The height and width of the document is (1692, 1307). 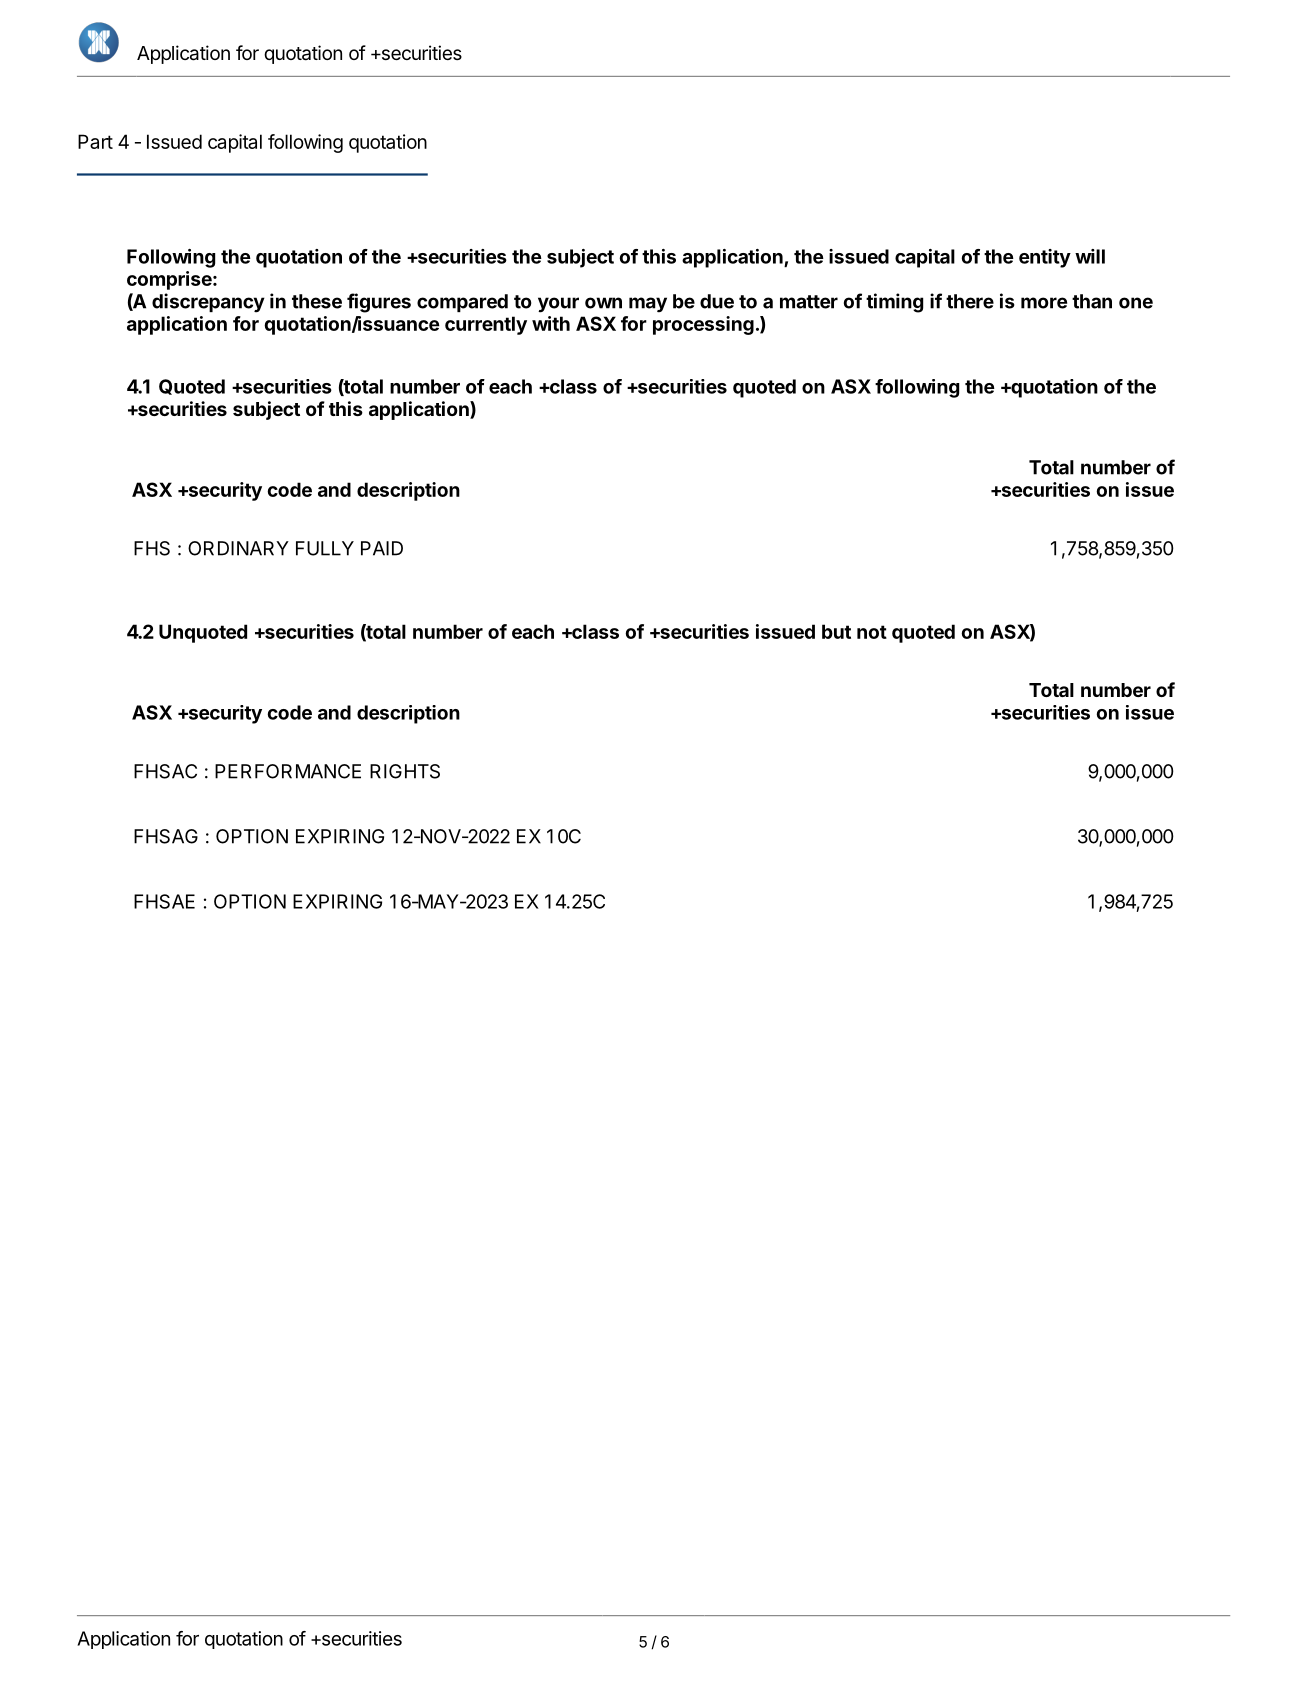 What do you see at coordinates (382, 548) in the document?
I see `PAID` at bounding box center [382, 548].
